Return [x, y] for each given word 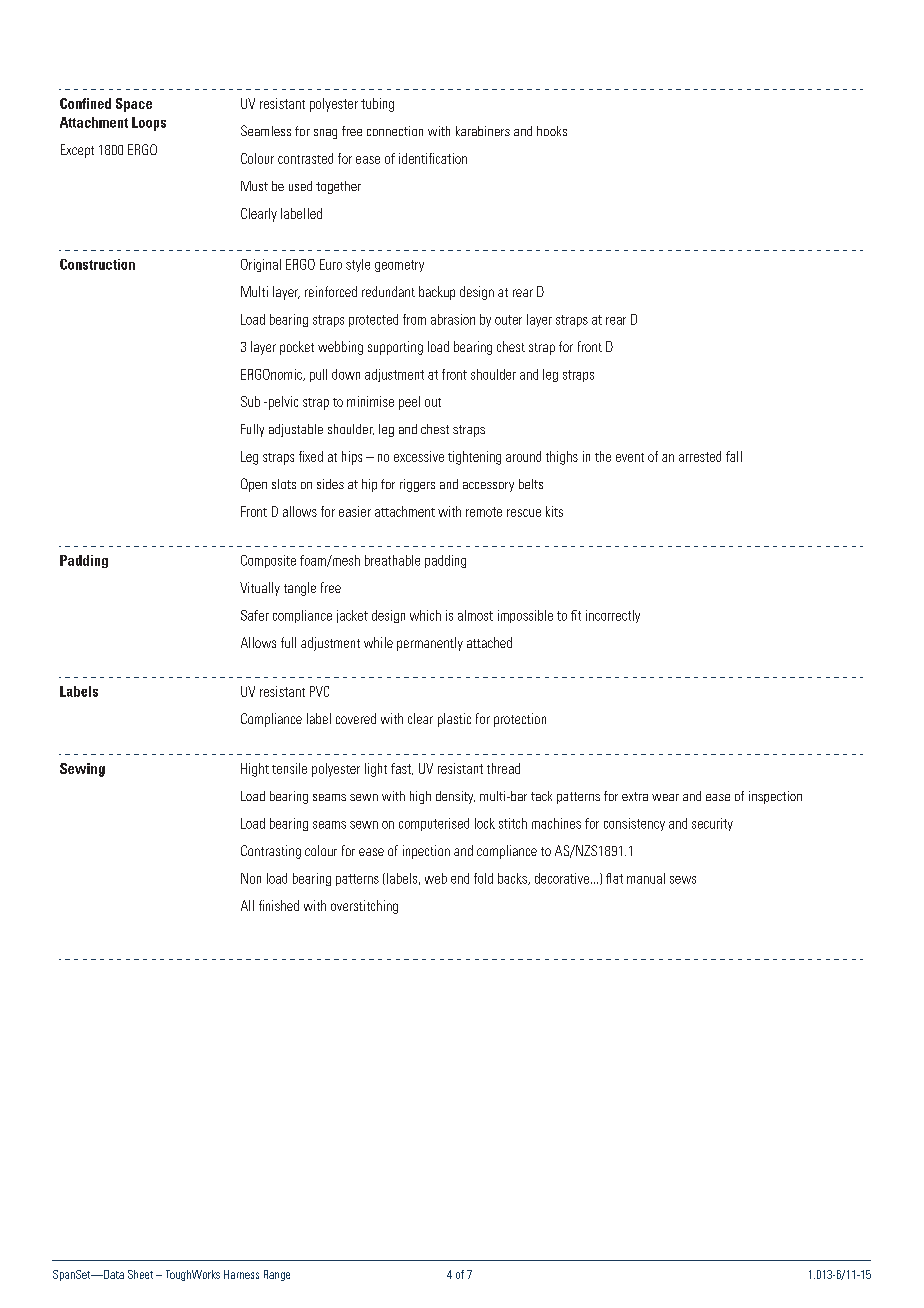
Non [251, 878]
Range [277, 1275]
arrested [700, 456]
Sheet [140, 1274]
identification [433, 158]
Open [254, 485]
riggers [417, 485]
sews [683, 880]
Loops [149, 124]
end [460, 878]
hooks [552, 131]
